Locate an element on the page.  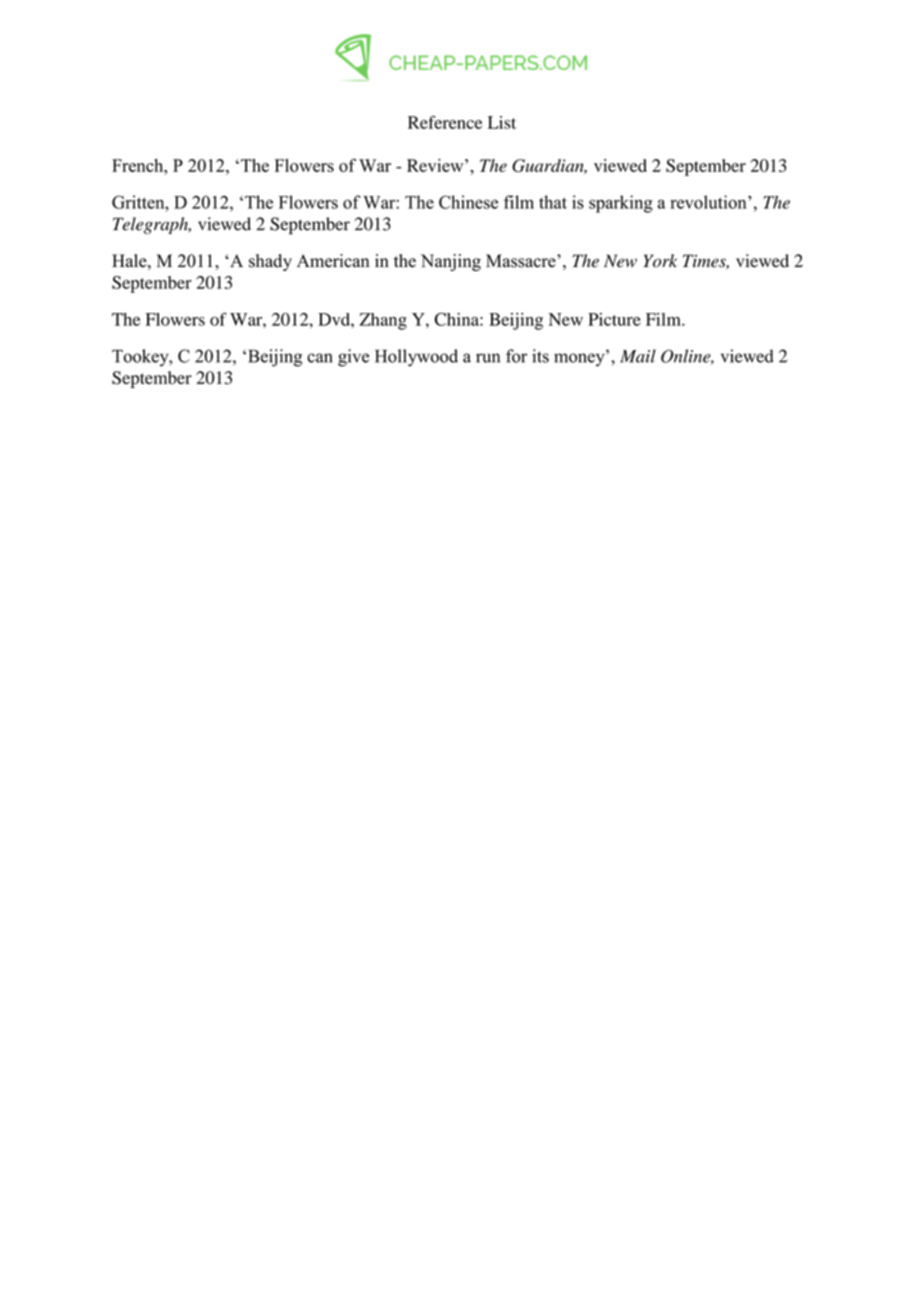
give is located at coordinates (353, 358).
